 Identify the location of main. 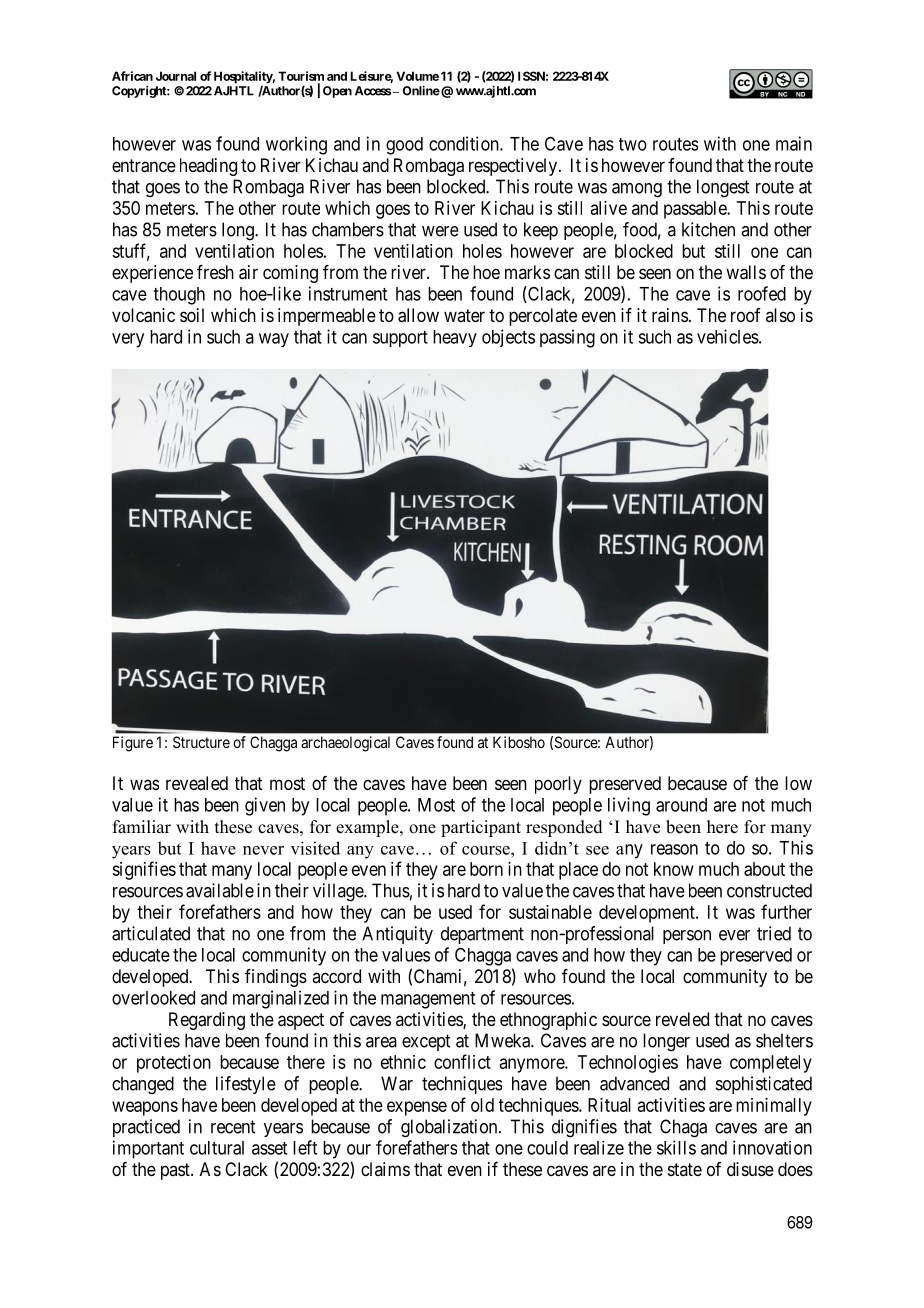
(794, 143).
